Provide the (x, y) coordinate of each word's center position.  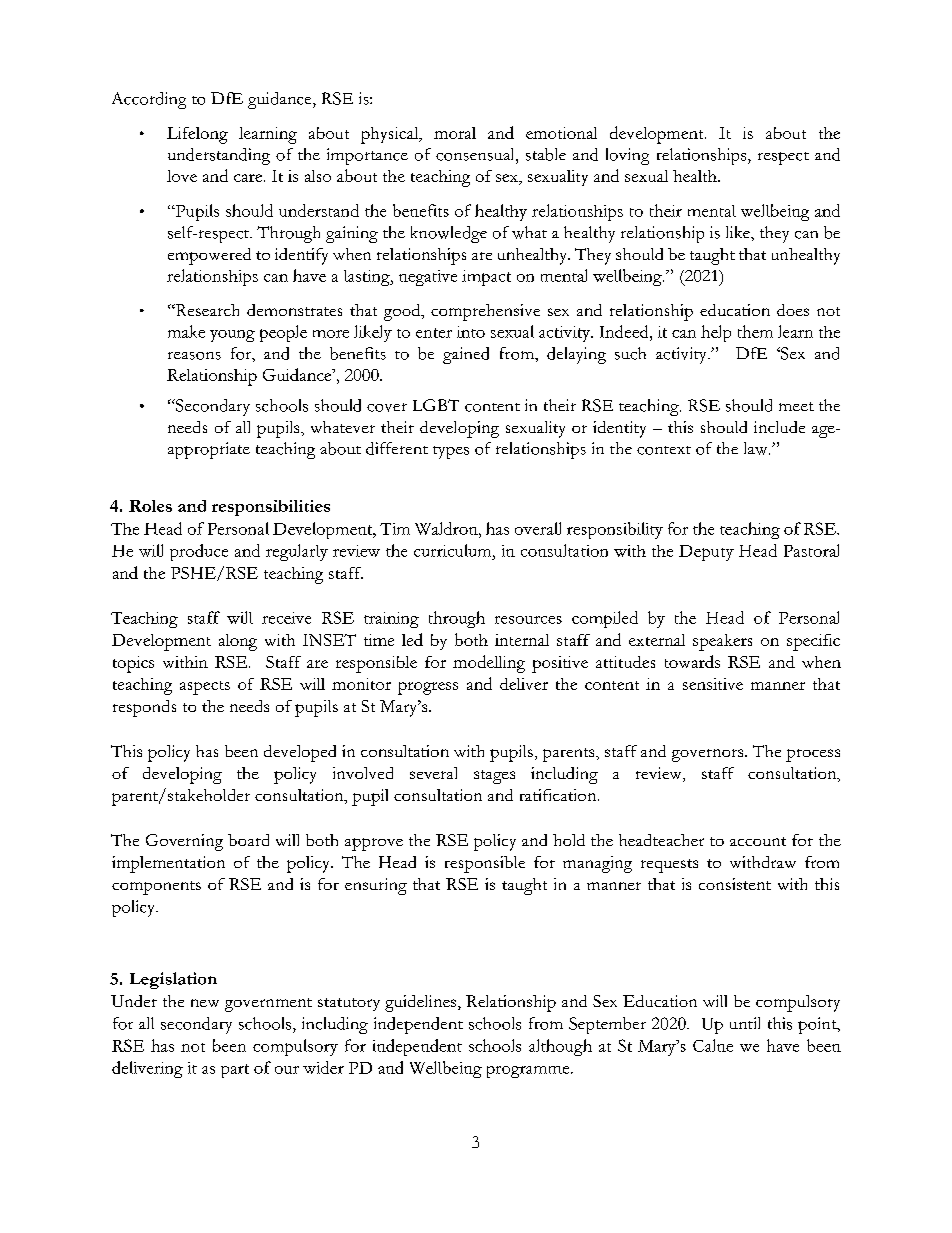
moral (455, 133)
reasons (194, 356)
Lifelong (197, 135)
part (235, 1071)
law (757, 448)
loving (627, 156)
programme (529, 1072)
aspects (205, 688)
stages (494, 777)
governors (709, 755)
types (451, 452)
